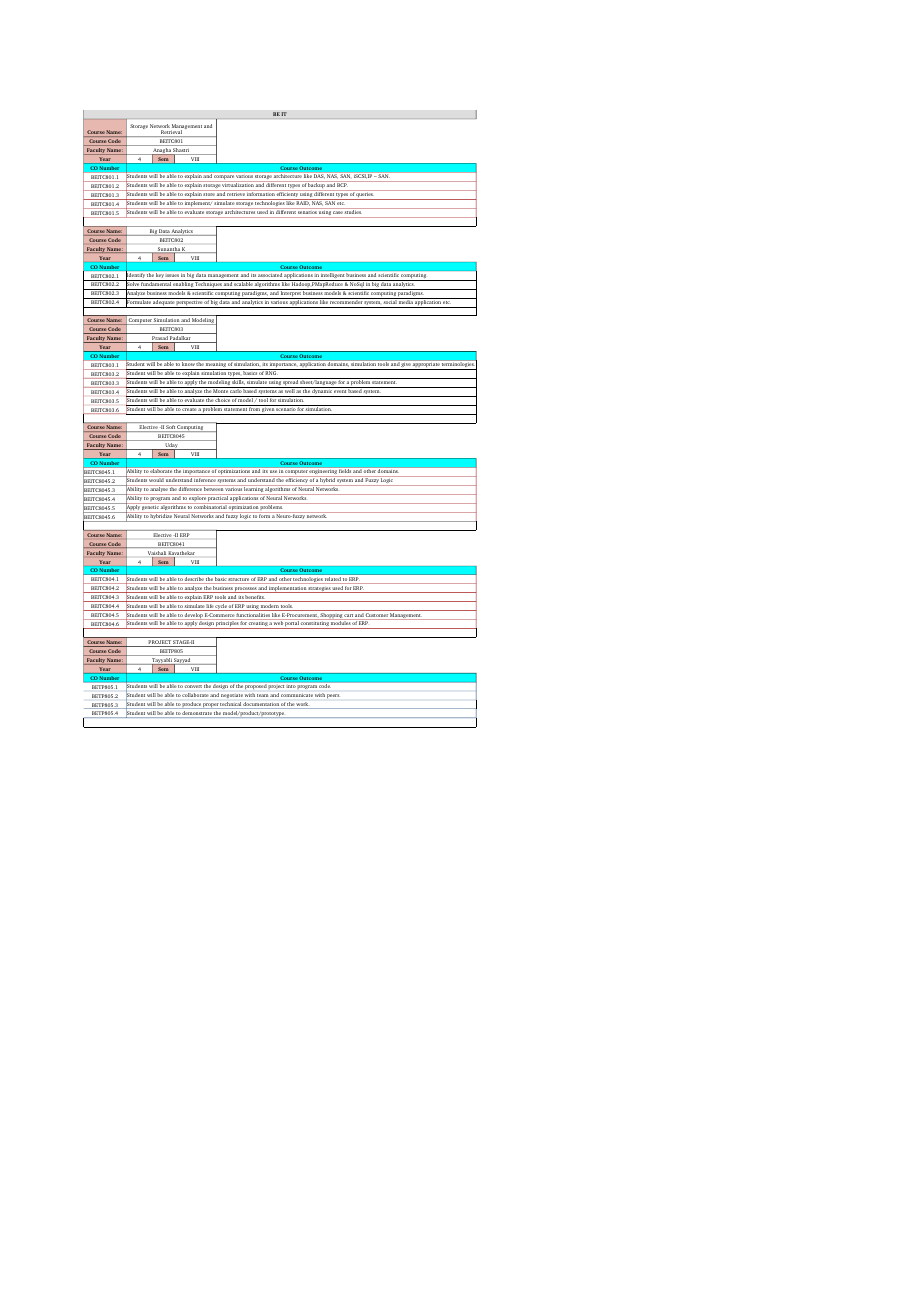 This screenshot has height=1308, width=924. What do you see at coordinates (238, 381) in the screenshot?
I see `skills` at bounding box center [238, 381].
